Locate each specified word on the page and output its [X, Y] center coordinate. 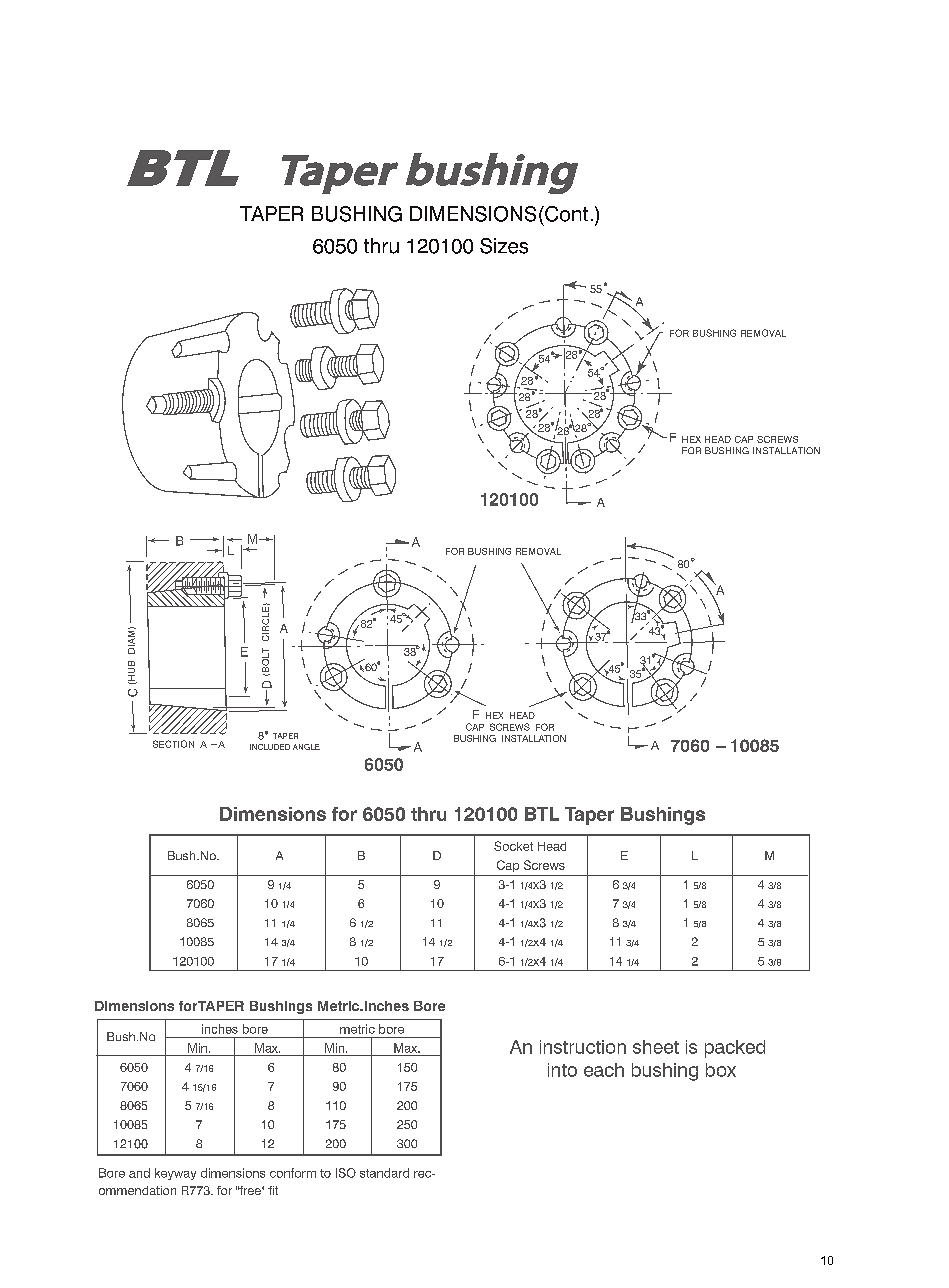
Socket [513, 846]
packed [735, 1049]
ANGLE [306, 747]
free [250, 1190]
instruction [583, 1047]
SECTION [173, 744]
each [604, 1070]
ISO [346, 1173]
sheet [656, 1047]
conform [293, 1173]
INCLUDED [270, 747]
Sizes [504, 246]
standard [384, 1173]
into [562, 1070]
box [721, 1070]
